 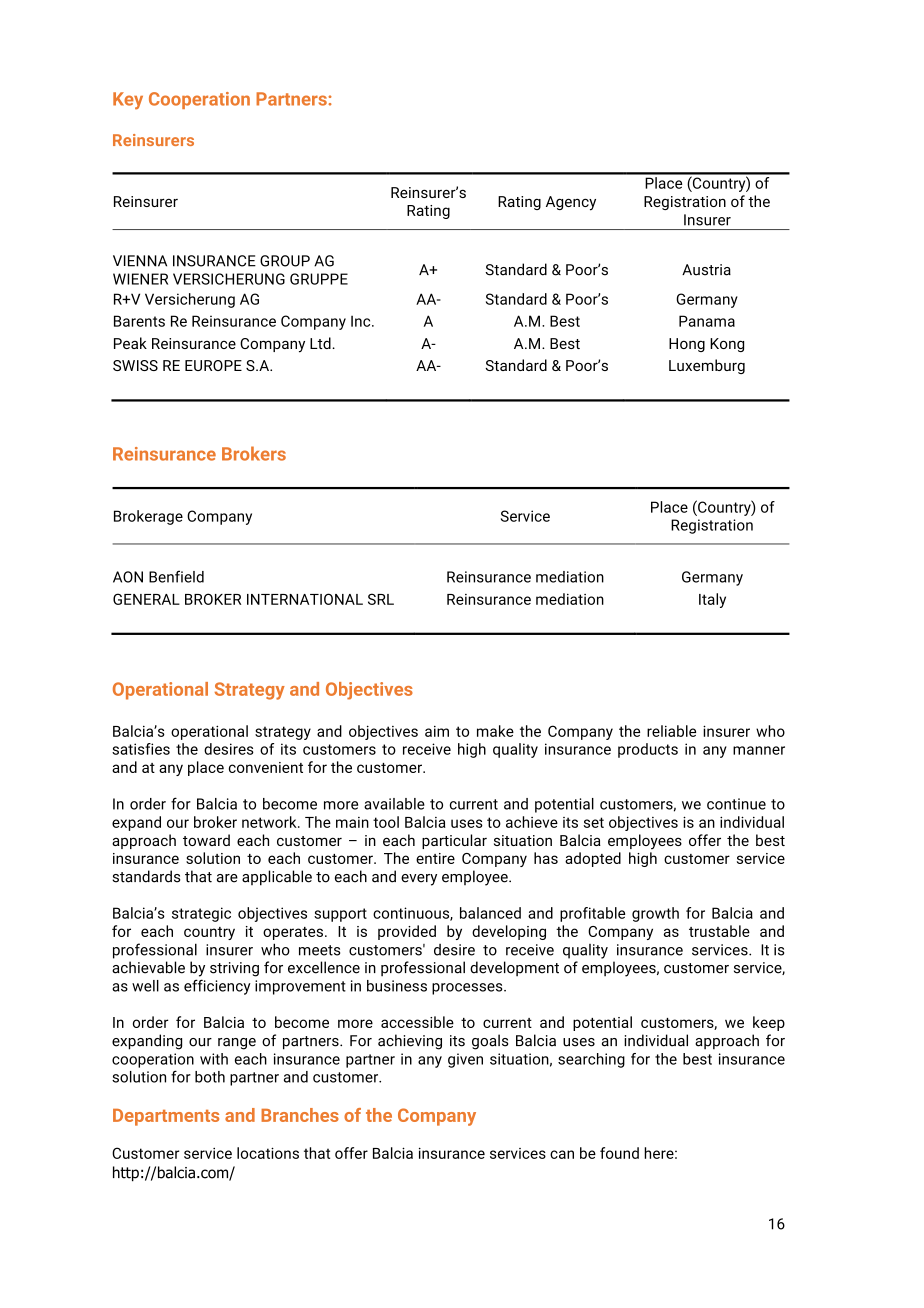 What do you see at coordinates (128, 101) in the screenshot?
I see `Key` at bounding box center [128, 101].
